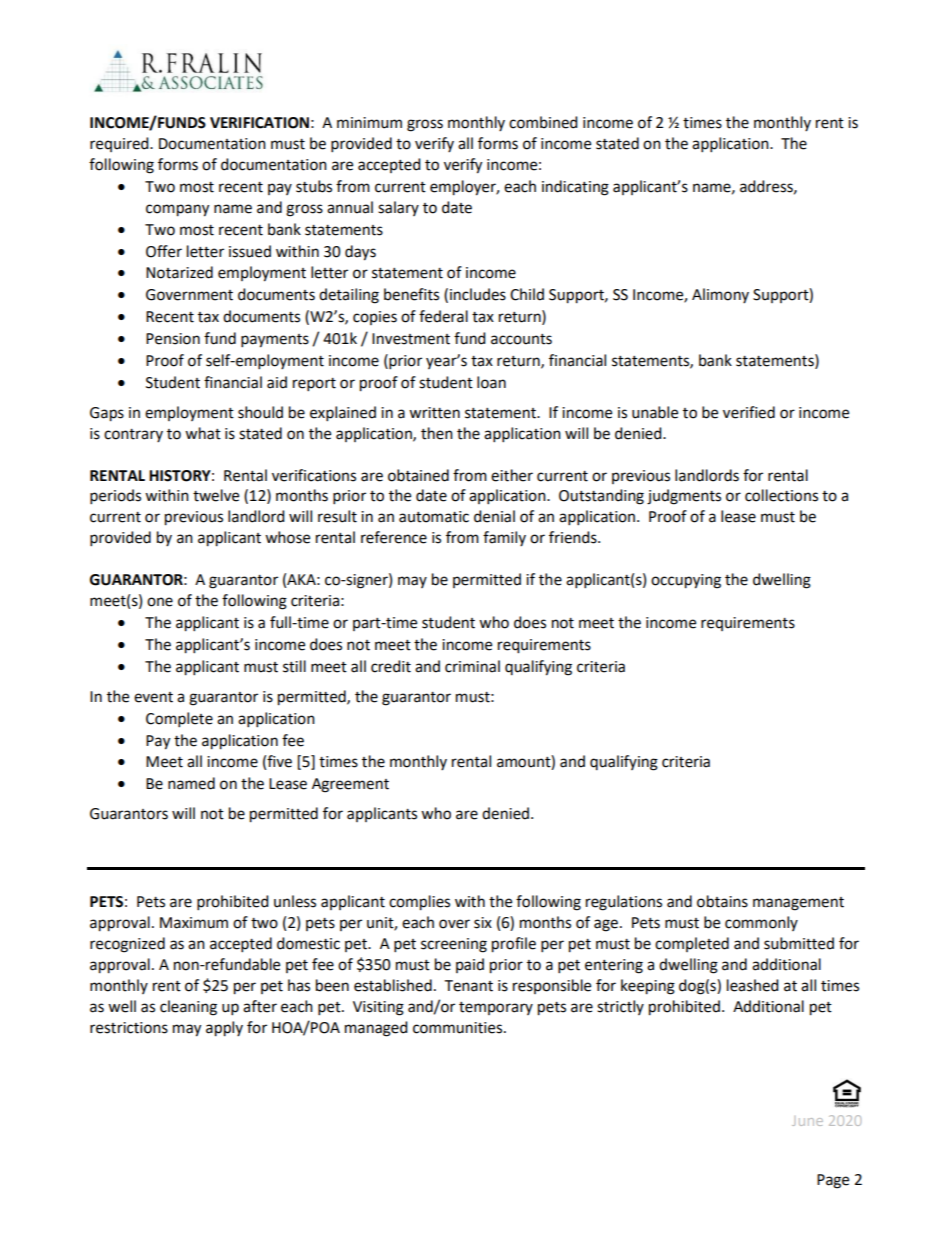 This page has height=1233, width=952. What do you see at coordinates (722, 901) in the page?
I see `obtains` at bounding box center [722, 901].
